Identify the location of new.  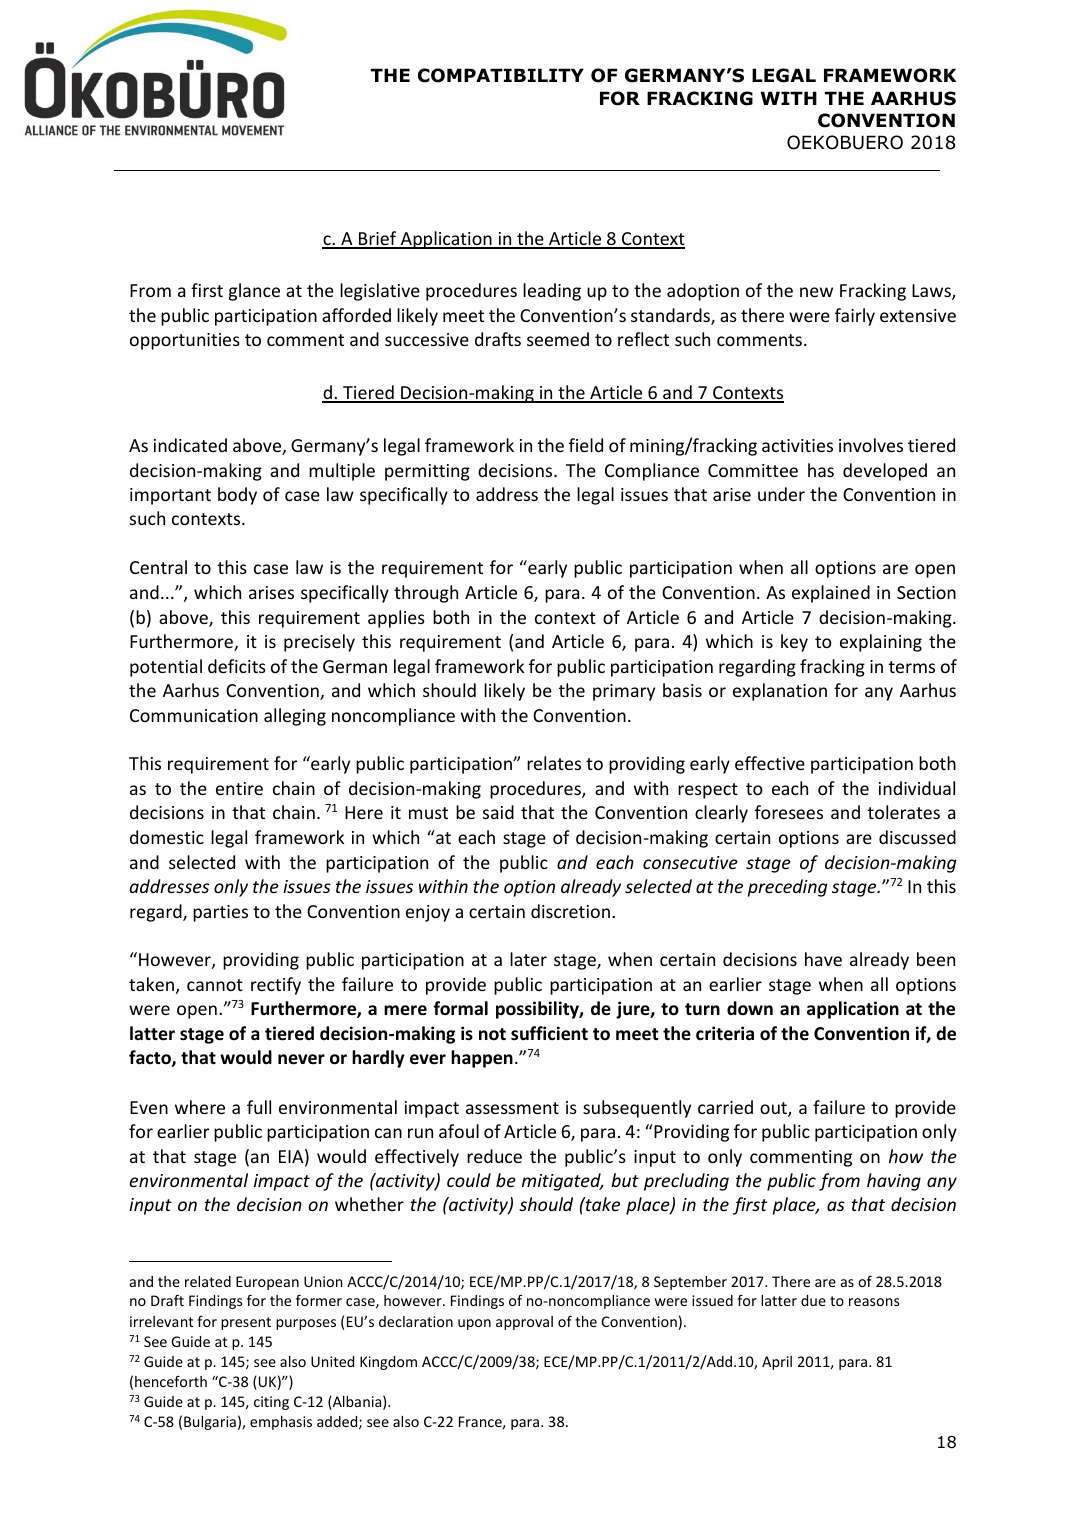
(816, 292).
